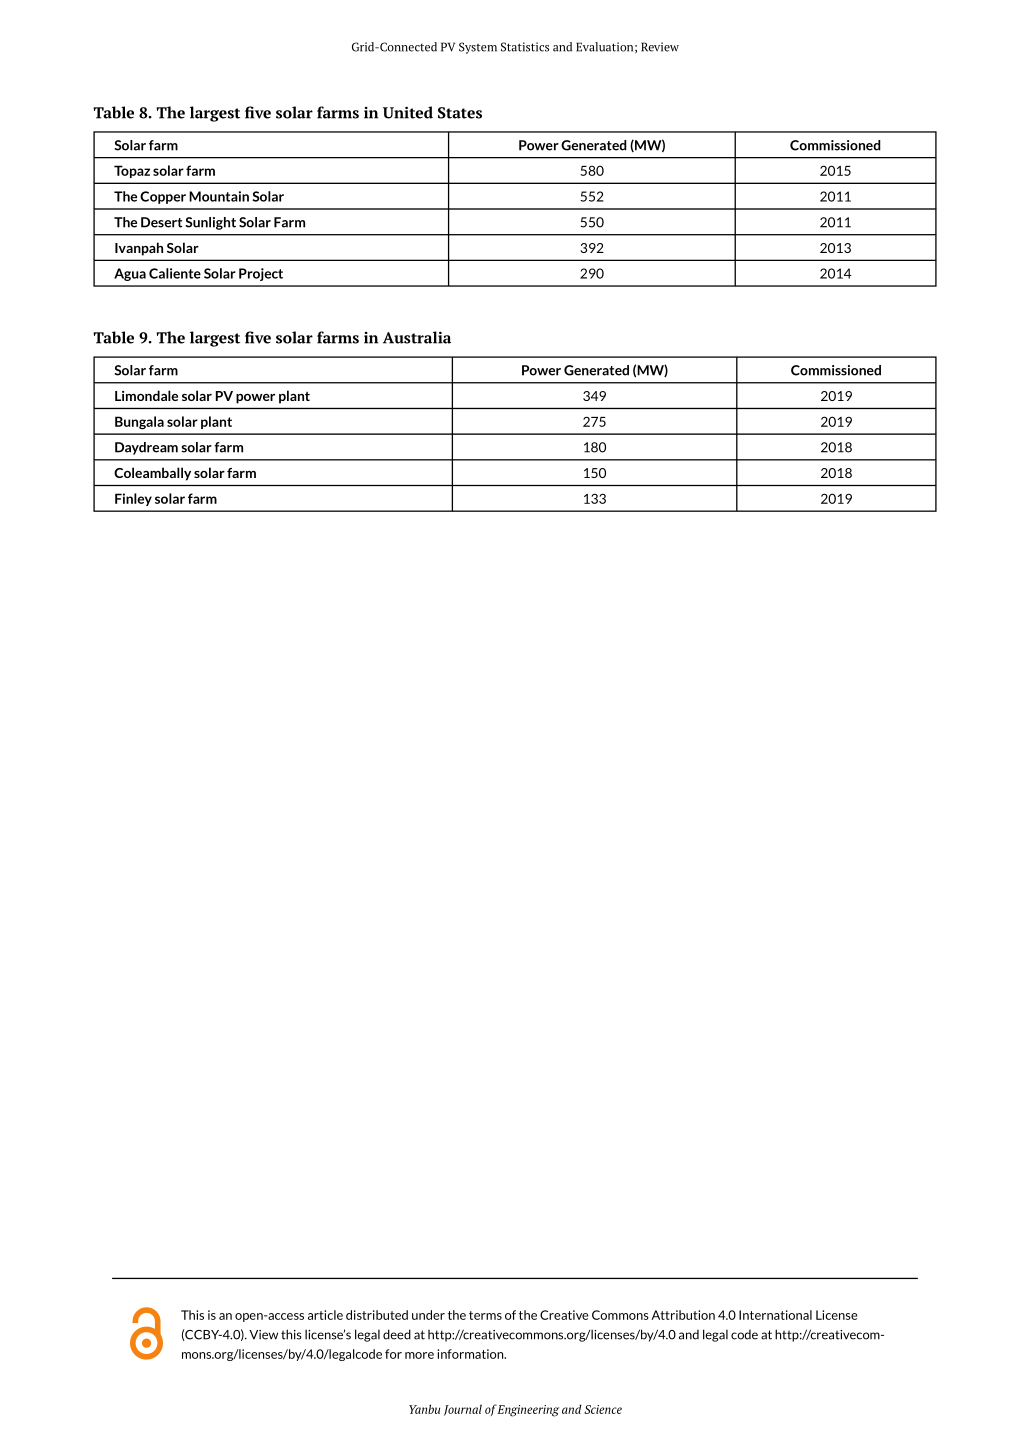 The width and height of the page is (1030, 1456). I want to click on Finley, so click(133, 499).
